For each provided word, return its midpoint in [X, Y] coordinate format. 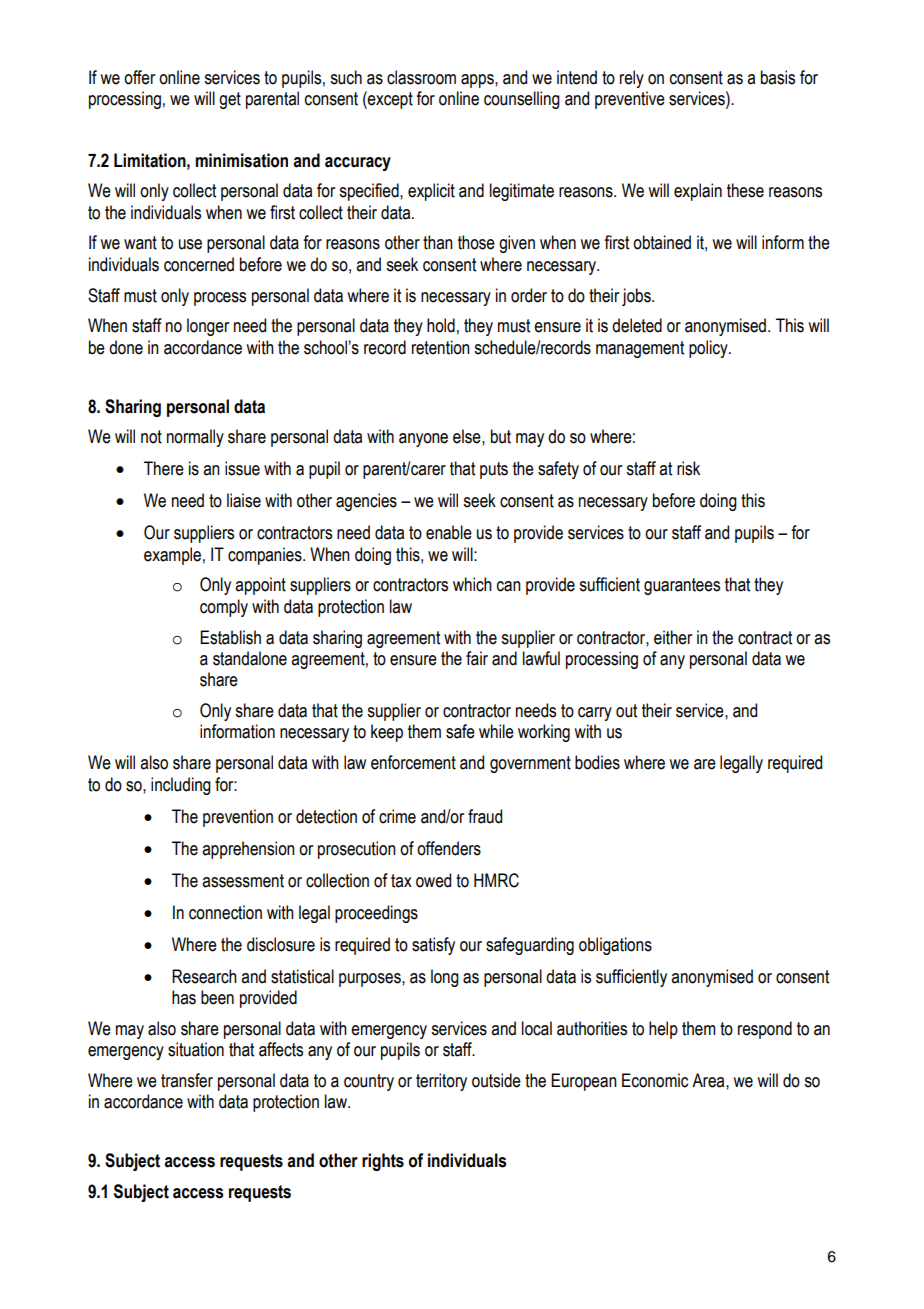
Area [709, 1080]
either [673, 637]
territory [441, 1082]
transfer [187, 1080]
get [230, 100]
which [472, 584]
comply [224, 608]
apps [478, 81]
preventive [630, 100]
